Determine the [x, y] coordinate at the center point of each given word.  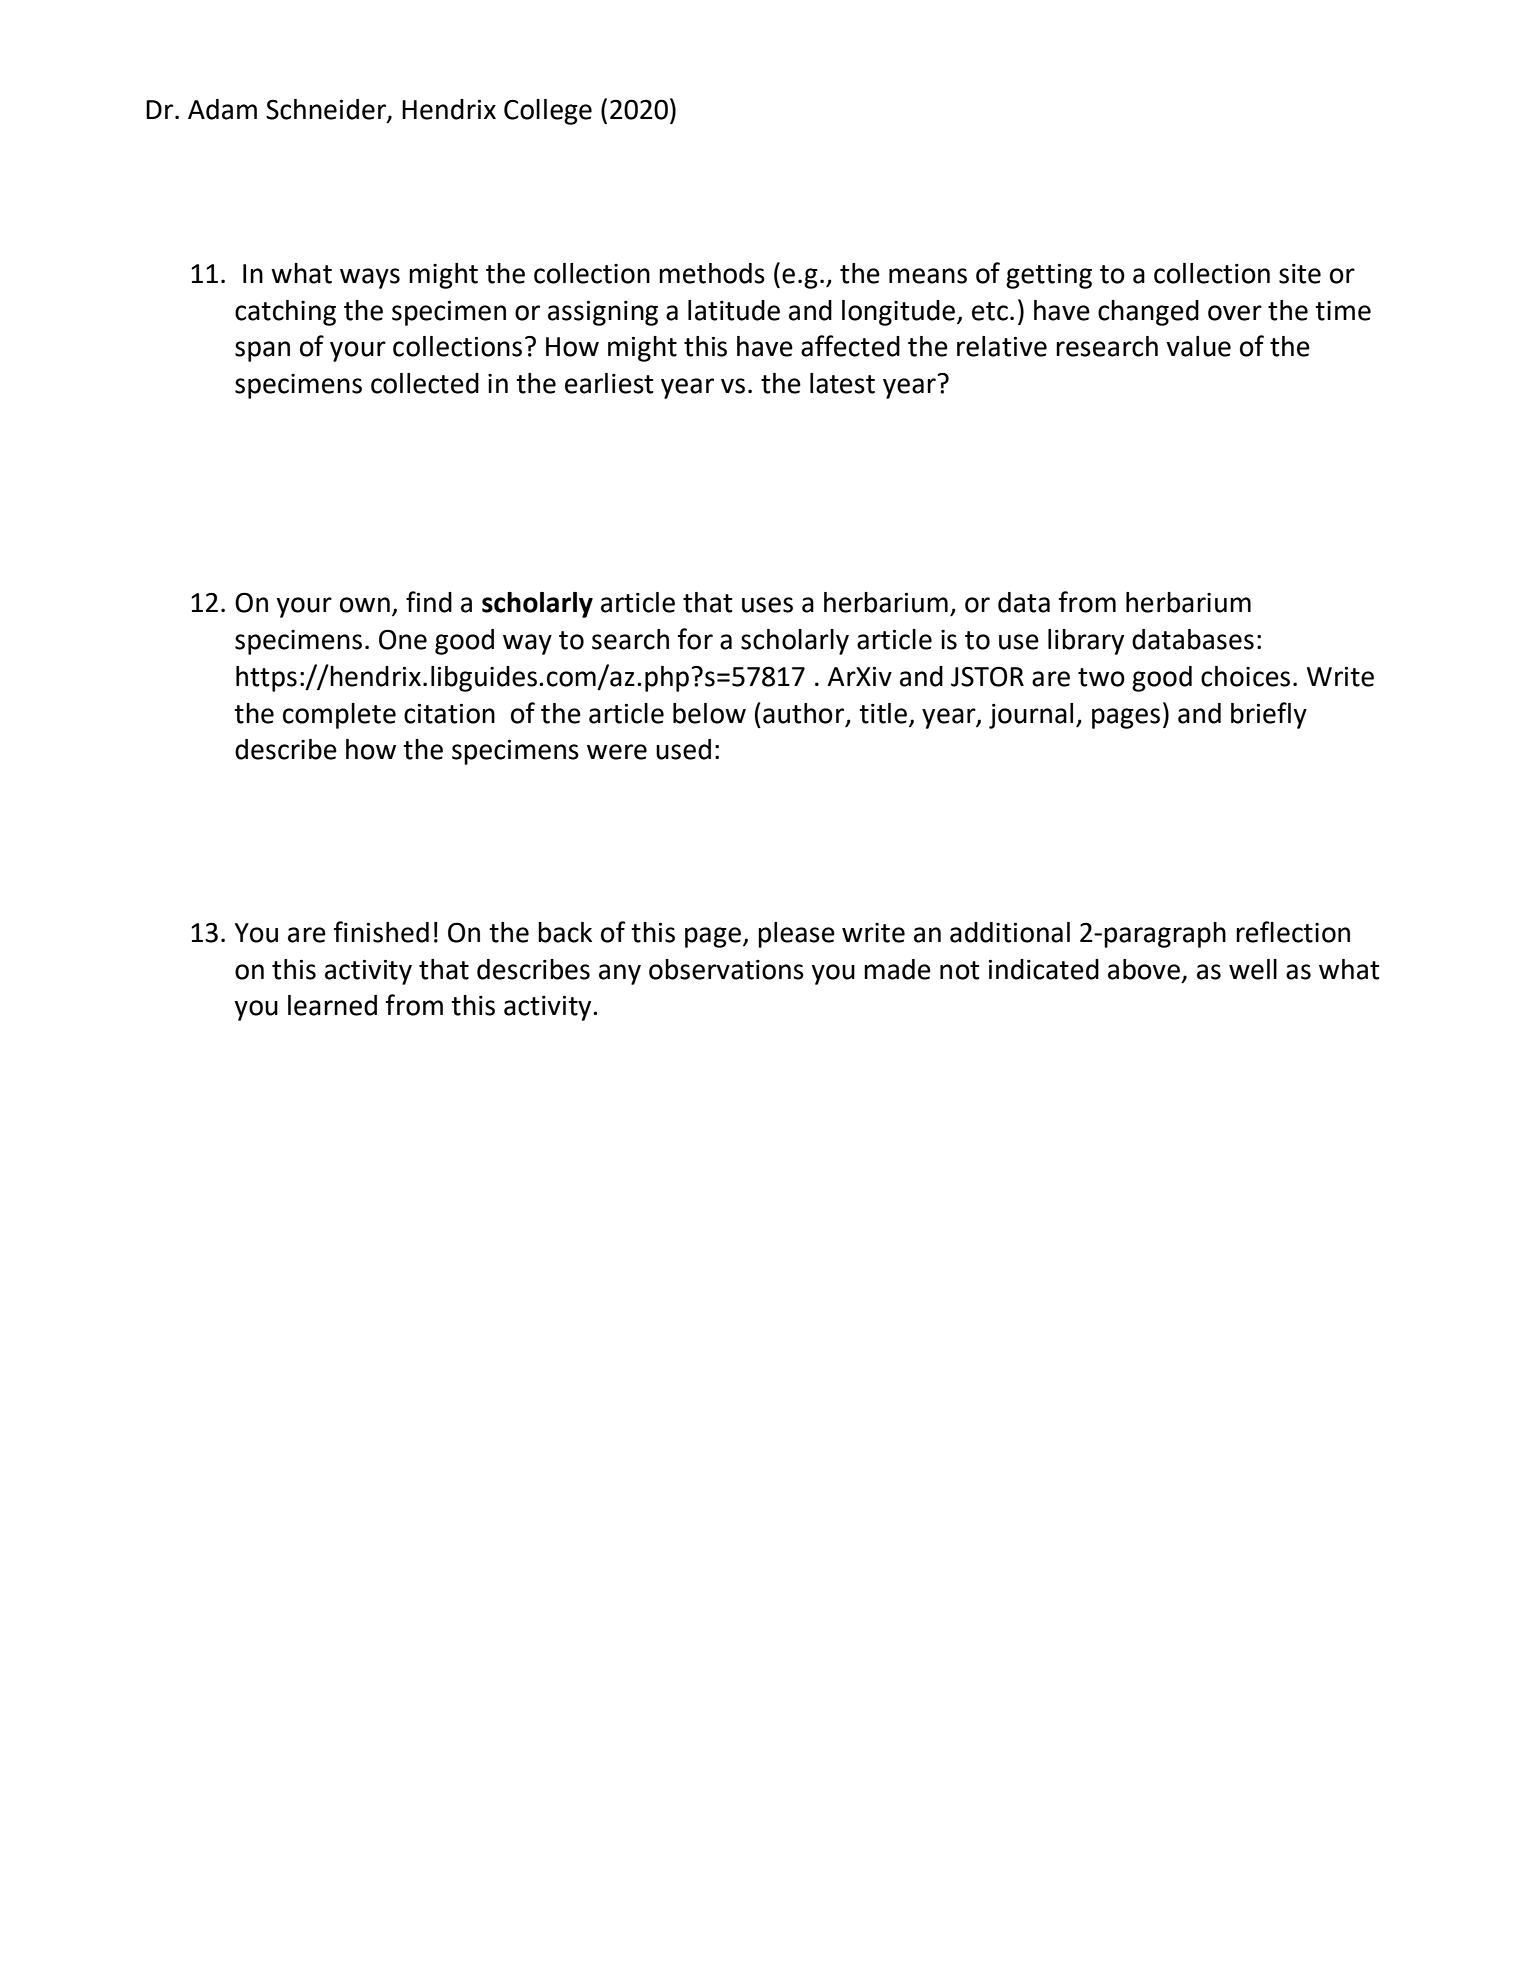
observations [726, 969]
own [365, 605]
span [262, 351]
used [683, 749]
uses [767, 605]
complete [339, 716]
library [1086, 642]
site [1300, 274]
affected [850, 346]
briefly [1269, 715]
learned [332, 1005]
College [548, 112]
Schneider [327, 110]
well [1253, 969]
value [1198, 346]
